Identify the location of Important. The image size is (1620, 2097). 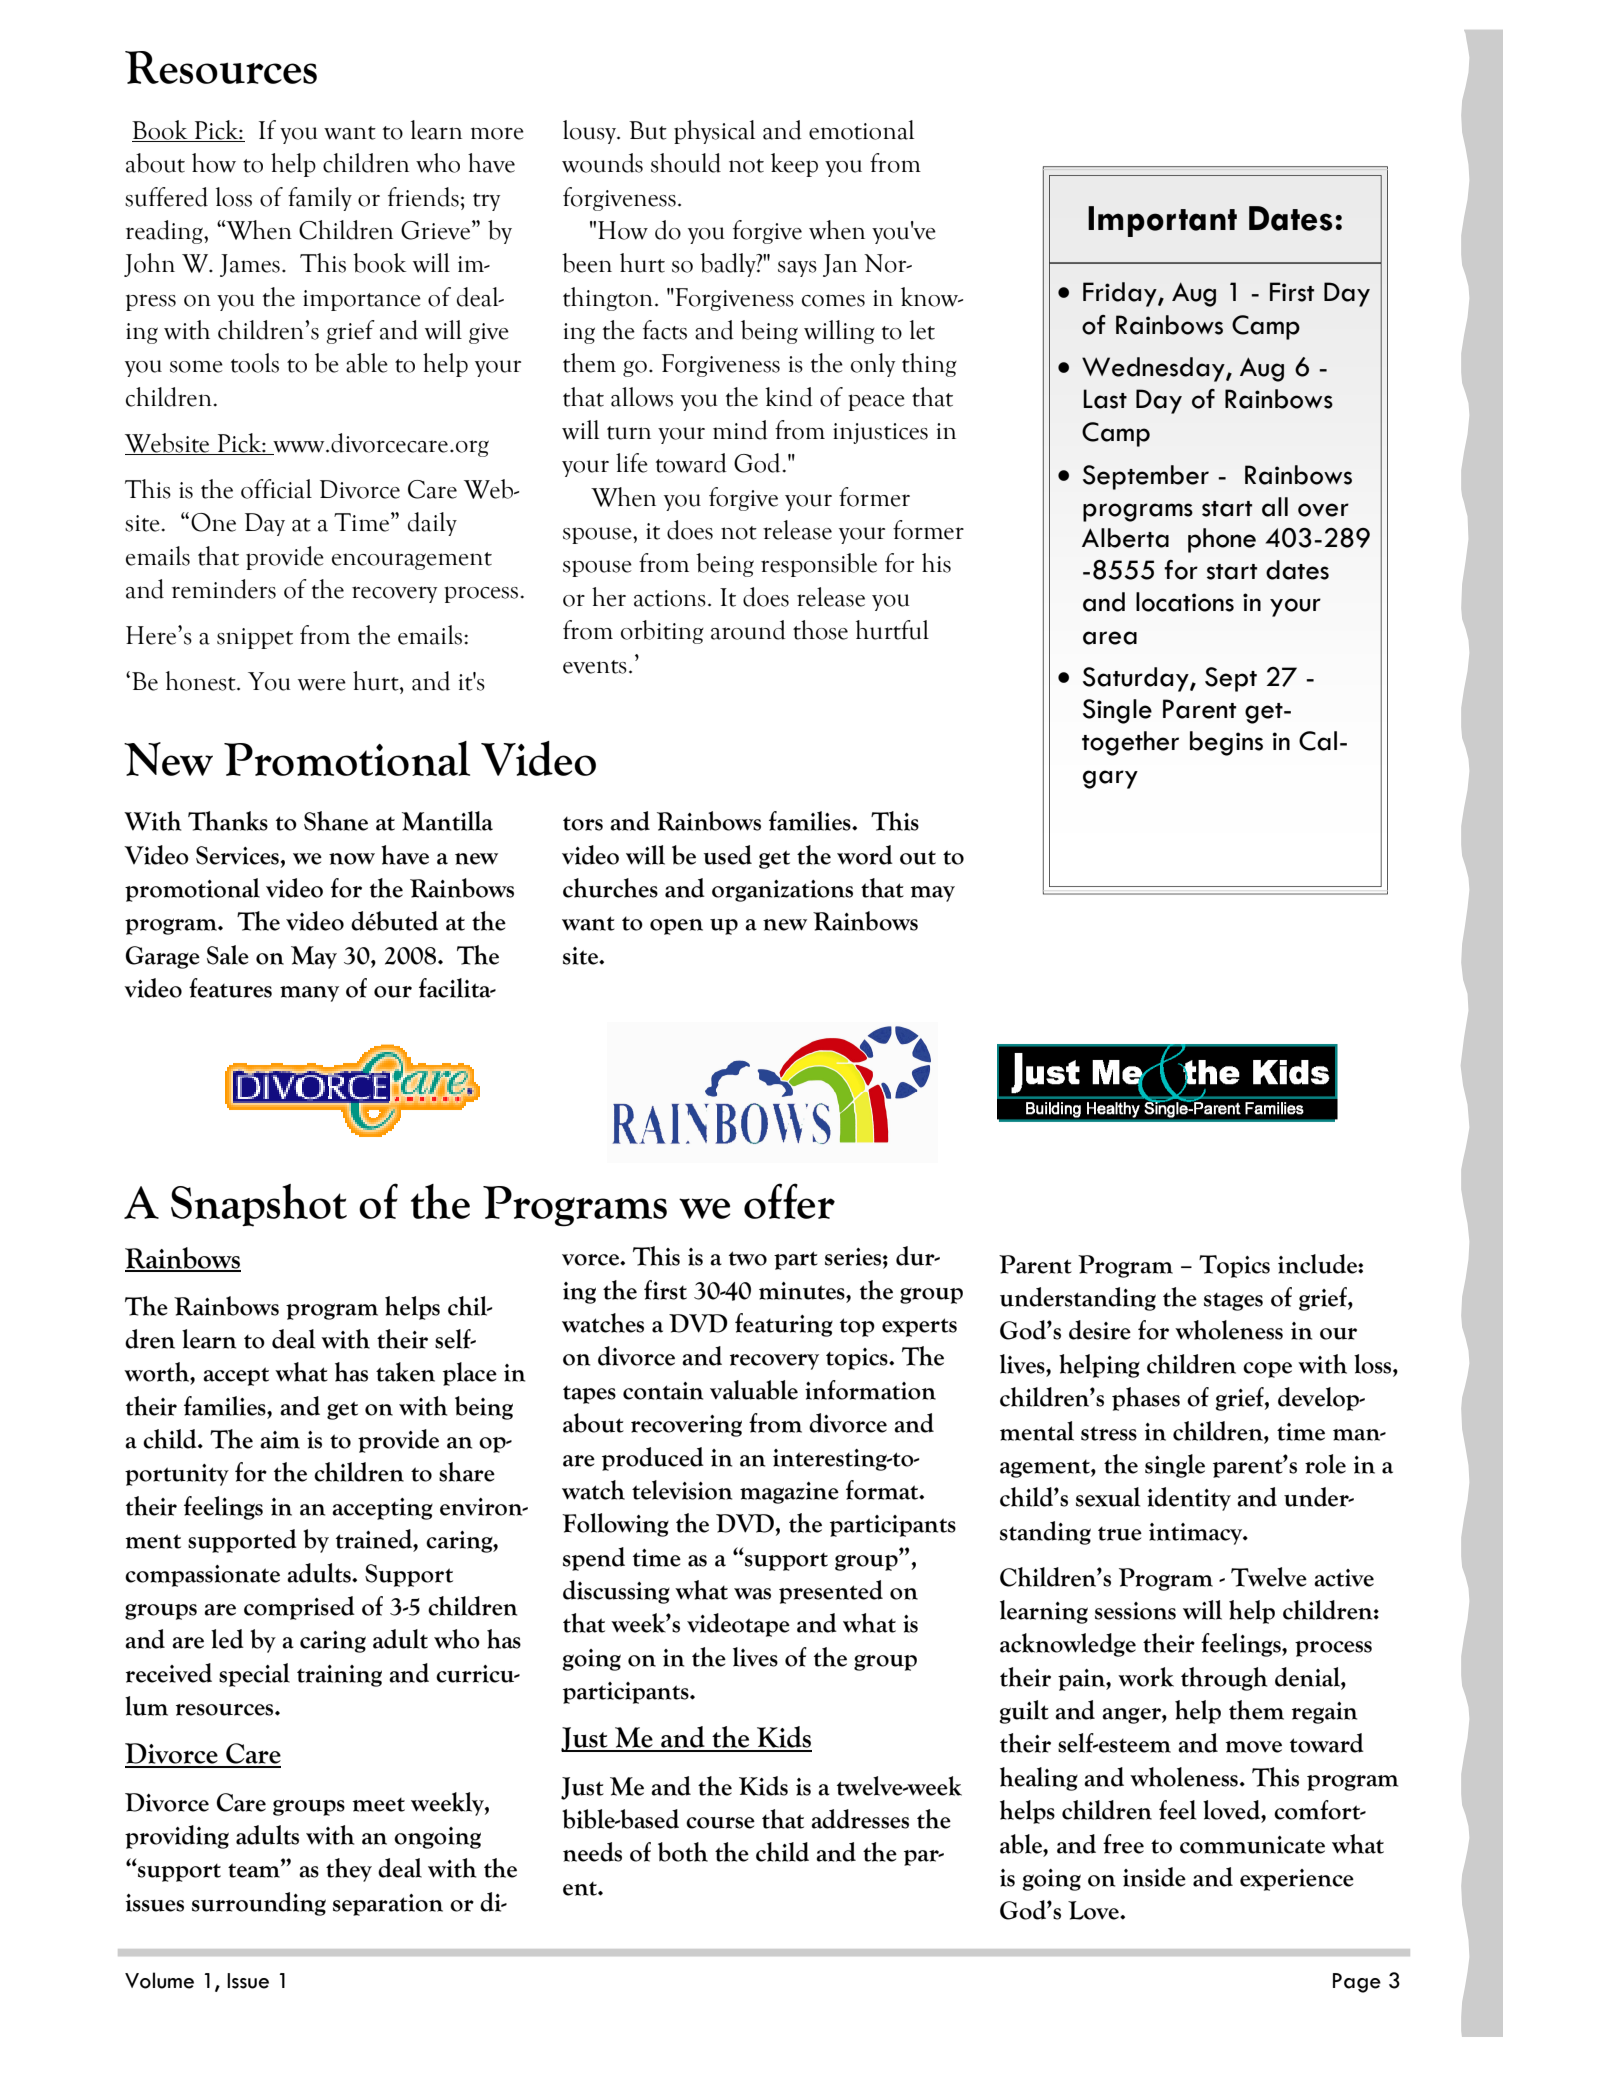
(1162, 221).
